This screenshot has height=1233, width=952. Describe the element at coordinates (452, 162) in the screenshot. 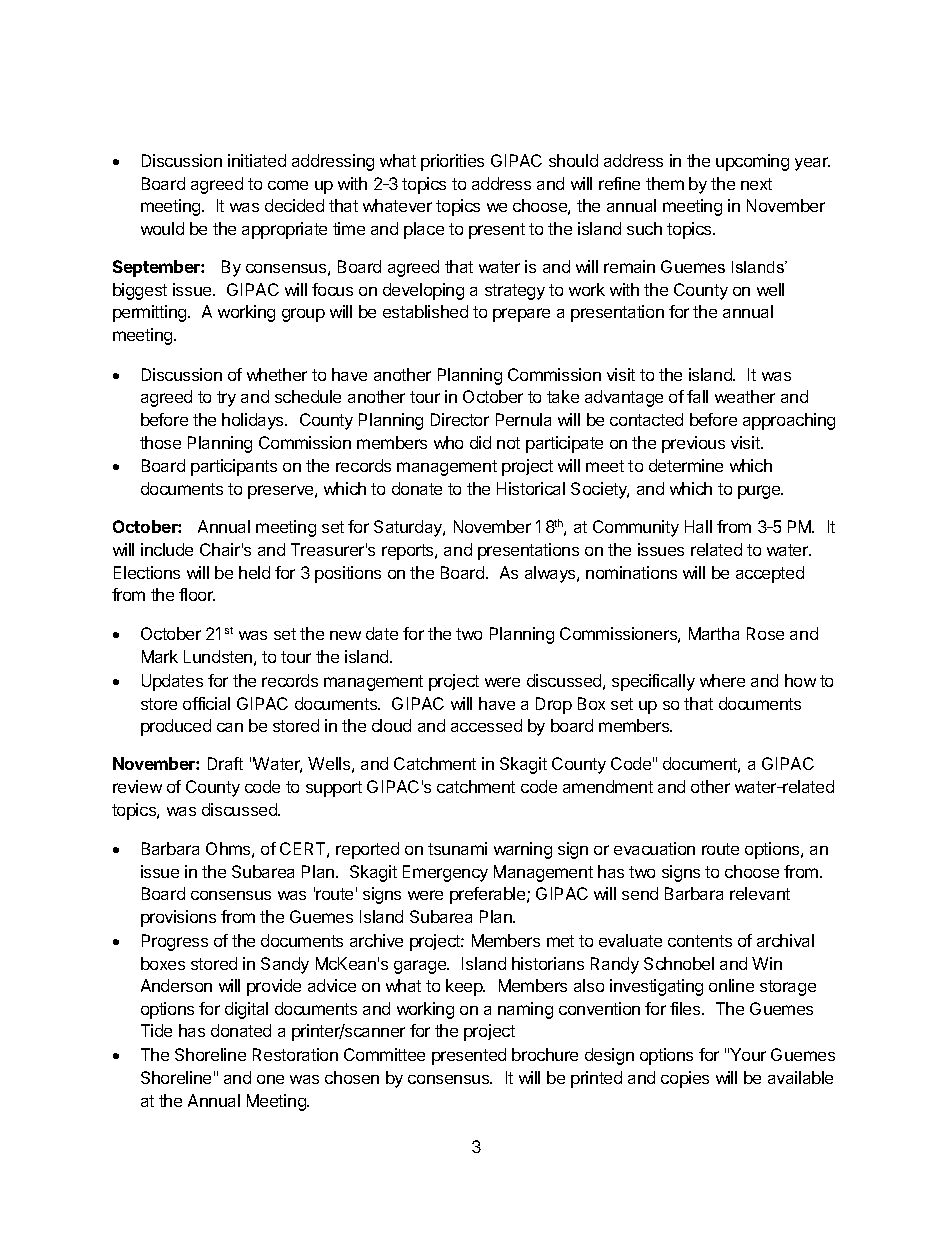

I see `priorities` at that location.
